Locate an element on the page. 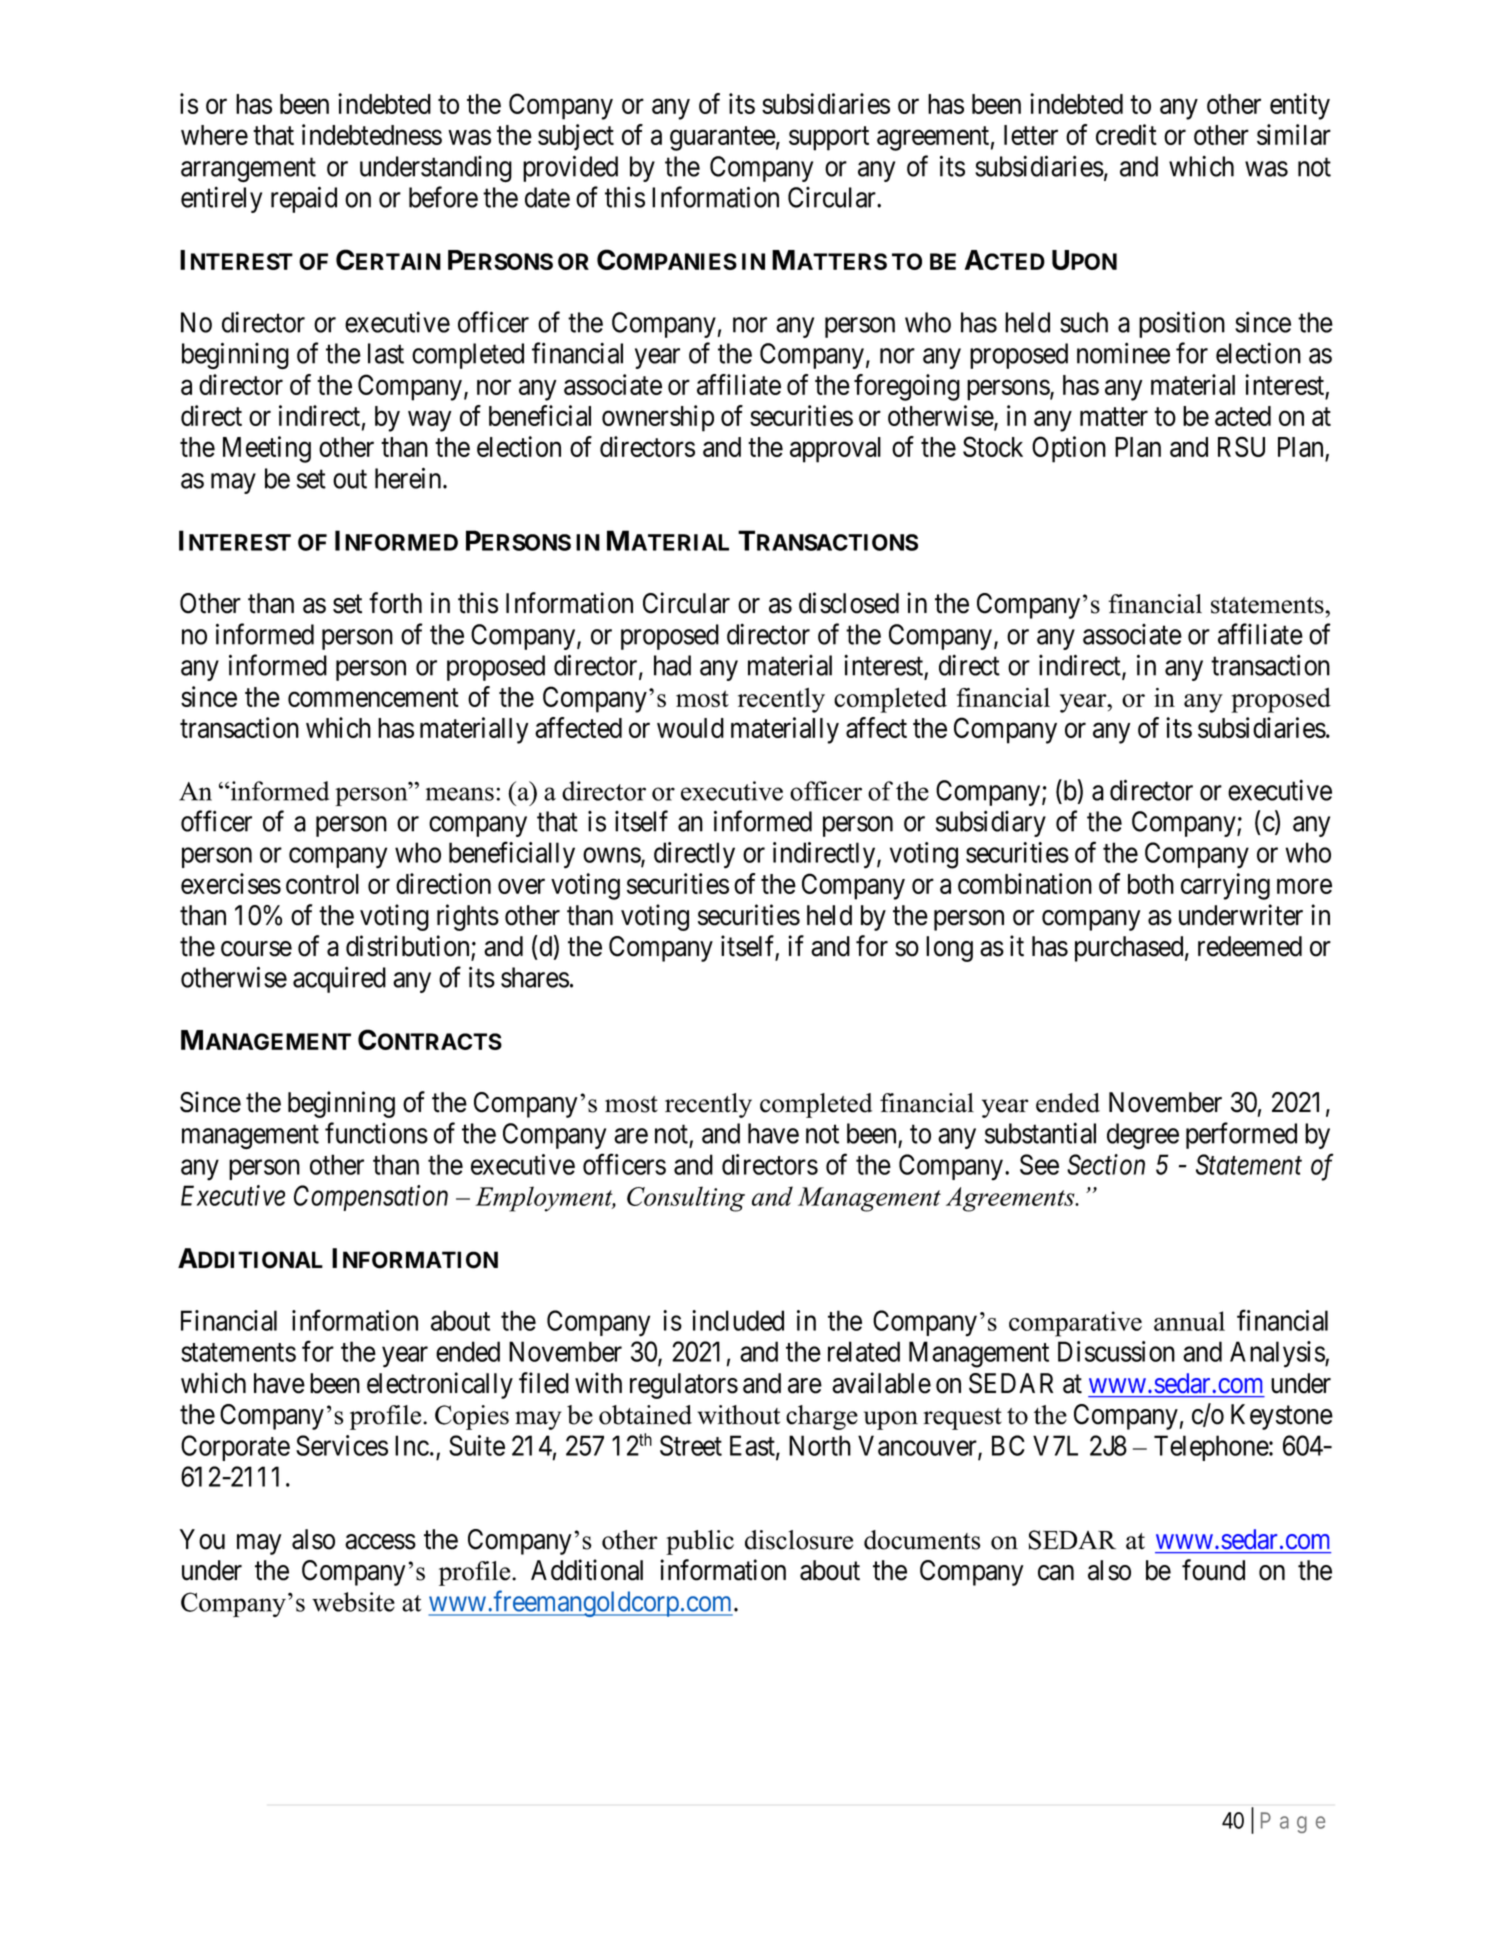 Image resolution: width=1509 pixels, height=1953 pixels. RSU is located at coordinates (1241, 446).
